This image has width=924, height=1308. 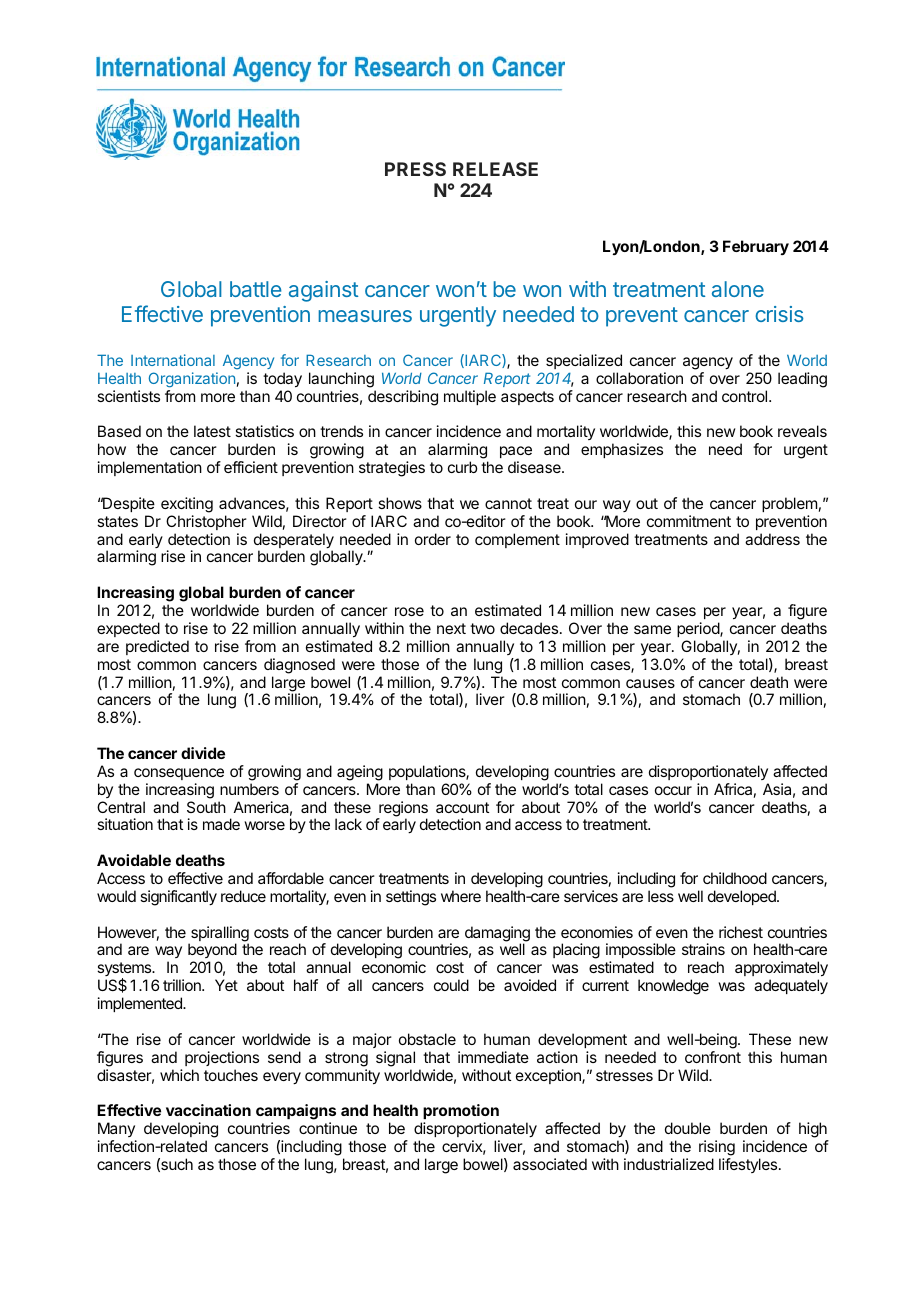 I want to click on predicted, so click(x=157, y=647).
